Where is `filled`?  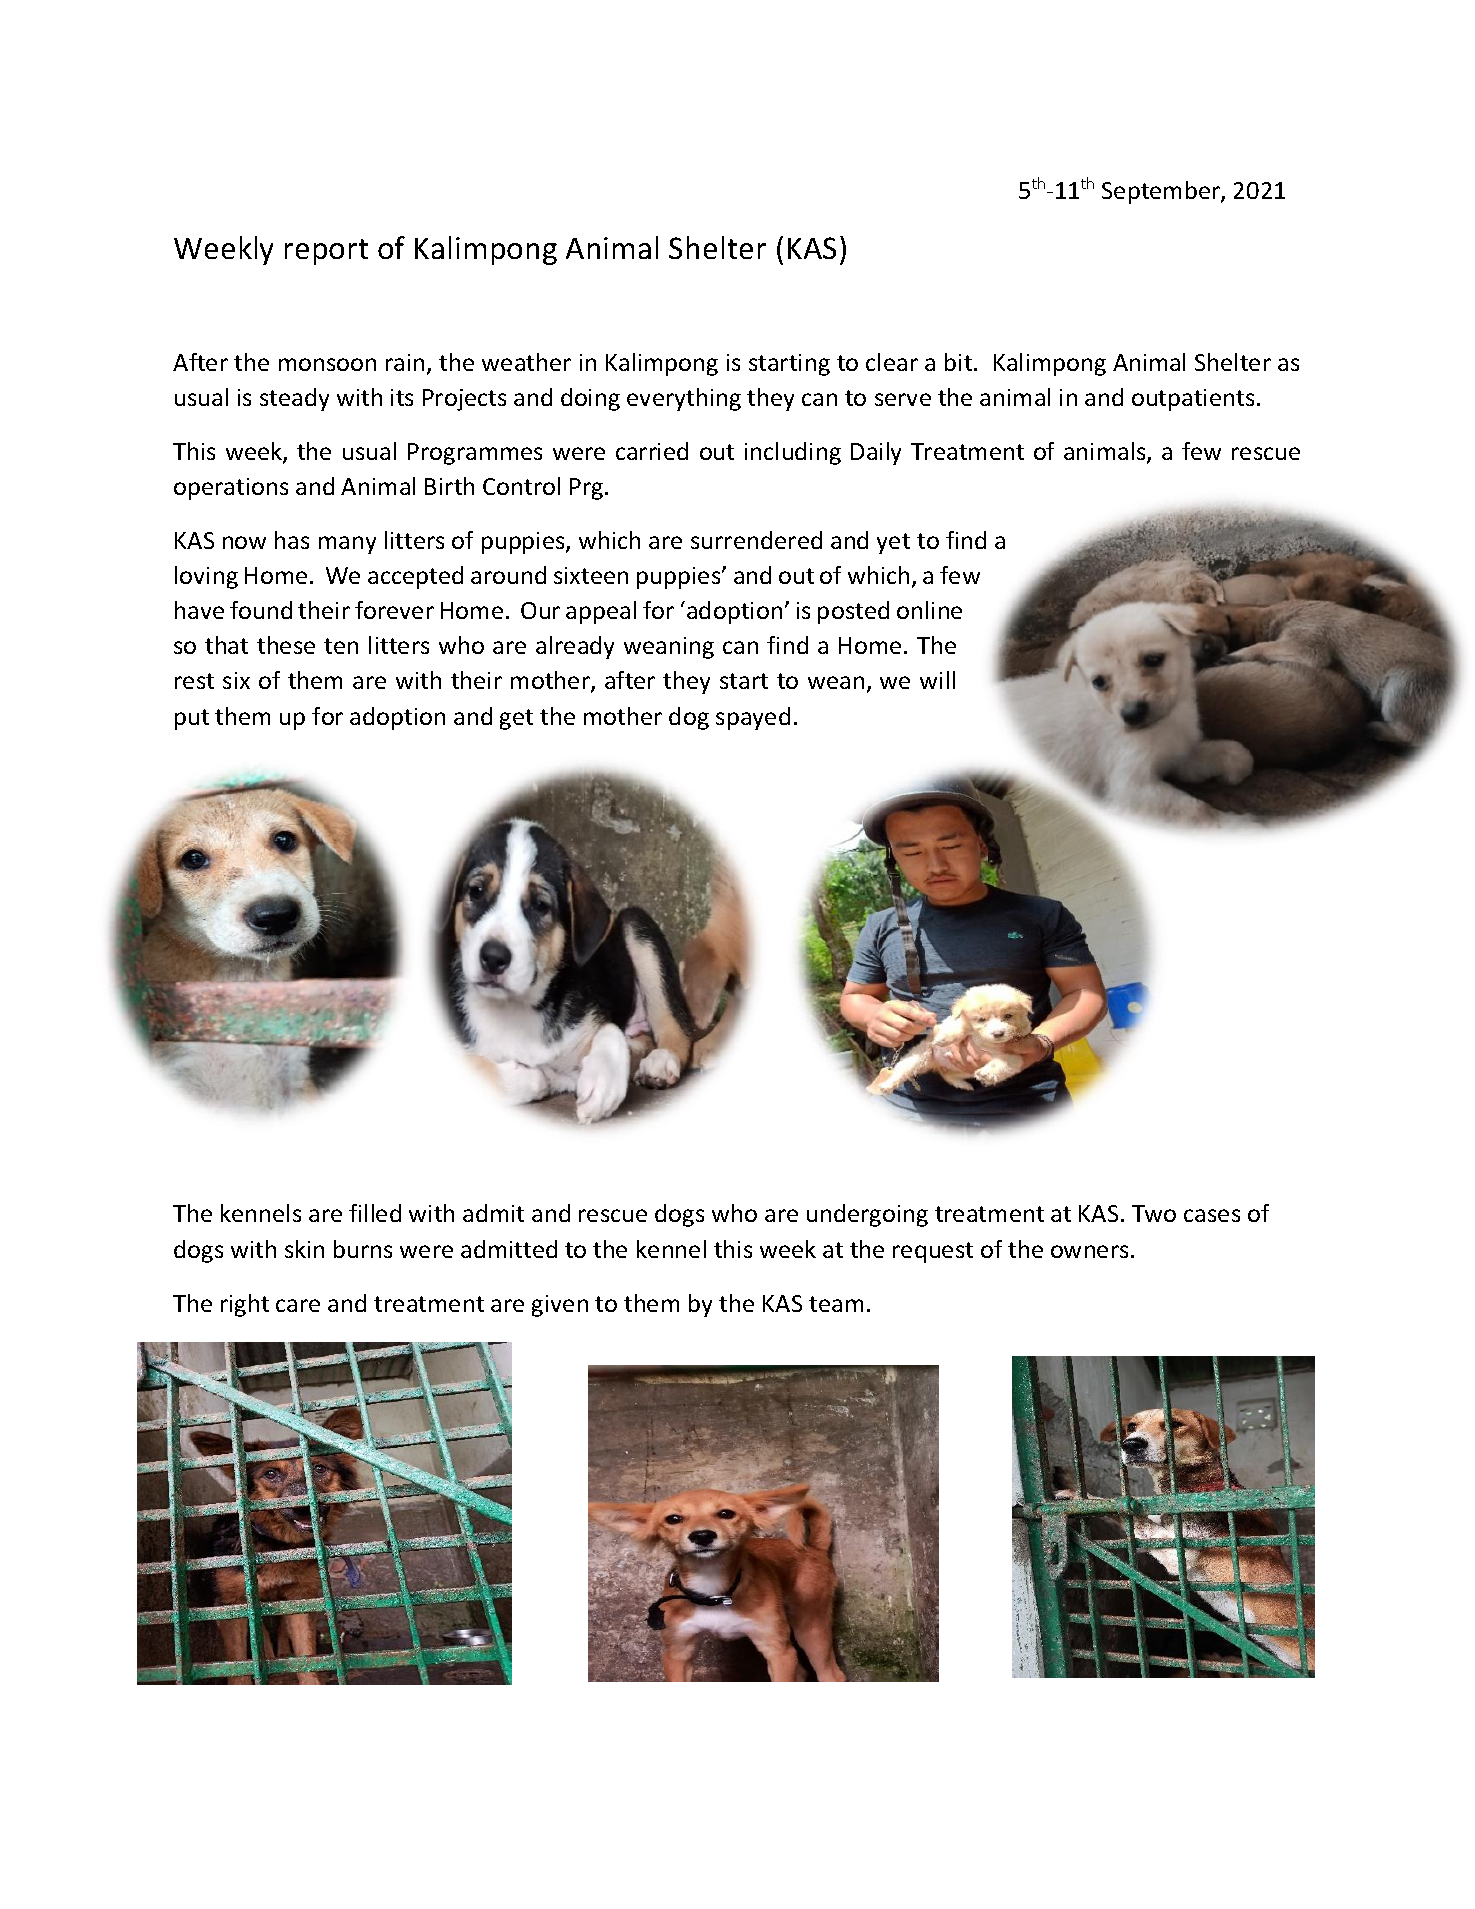
filled is located at coordinates (375, 1213).
